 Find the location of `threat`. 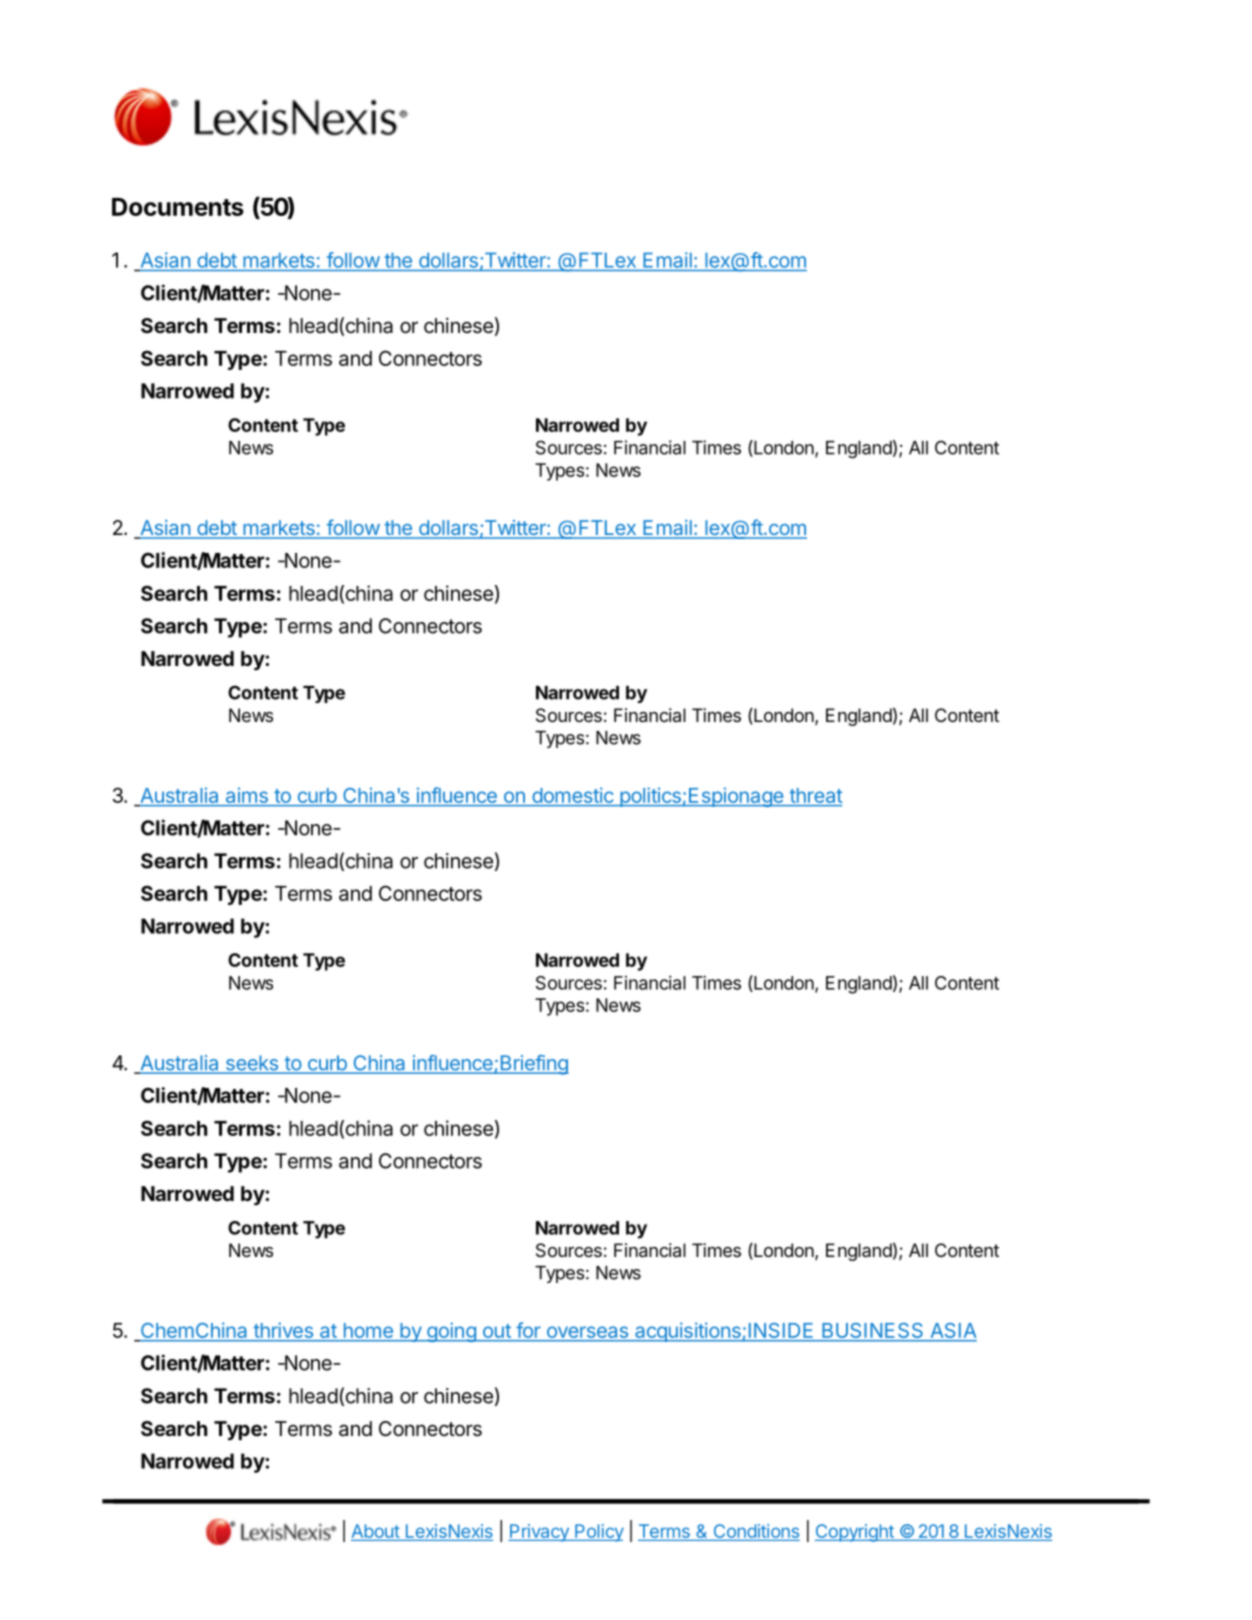

threat is located at coordinates (816, 795).
